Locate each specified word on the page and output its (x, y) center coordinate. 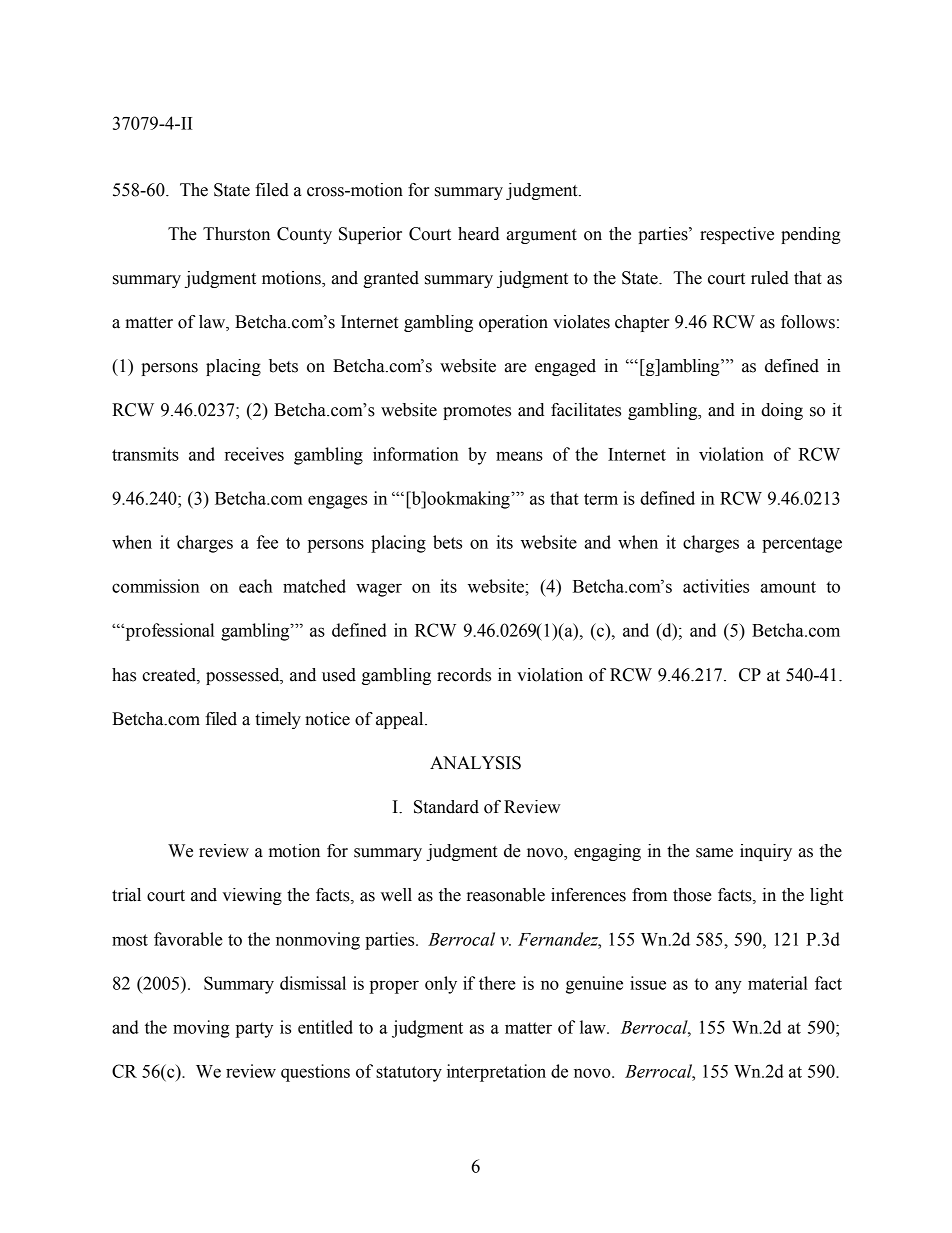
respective (737, 235)
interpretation (496, 1073)
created (170, 675)
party (254, 1030)
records (464, 675)
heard (478, 234)
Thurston (236, 234)
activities (716, 586)
